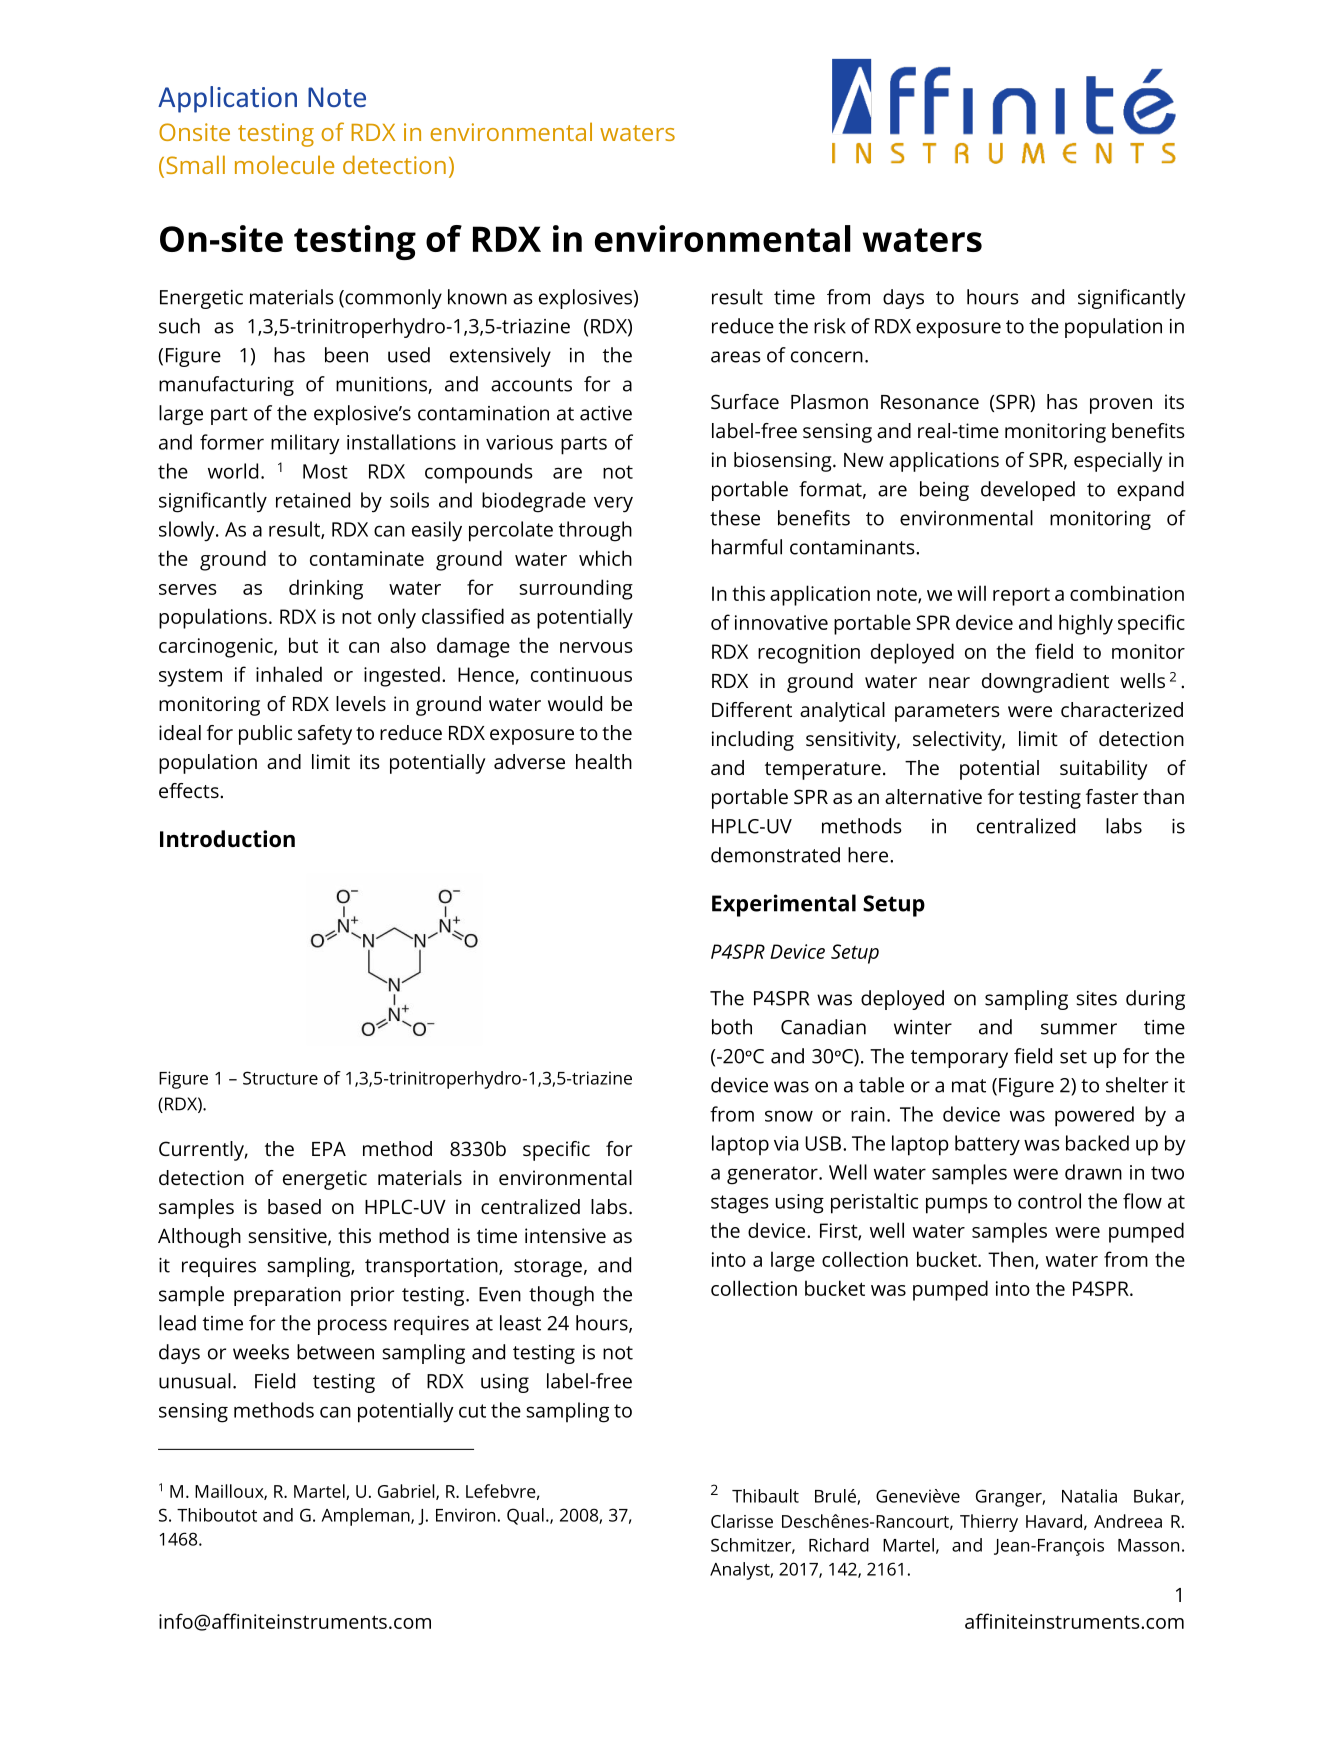 Image resolution: width=1343 pixels, height=1739 pixels. What do you see at coordinates (775, 855) in the screenshot?
I see `demonstrated` at bounding box center [775, 855].
